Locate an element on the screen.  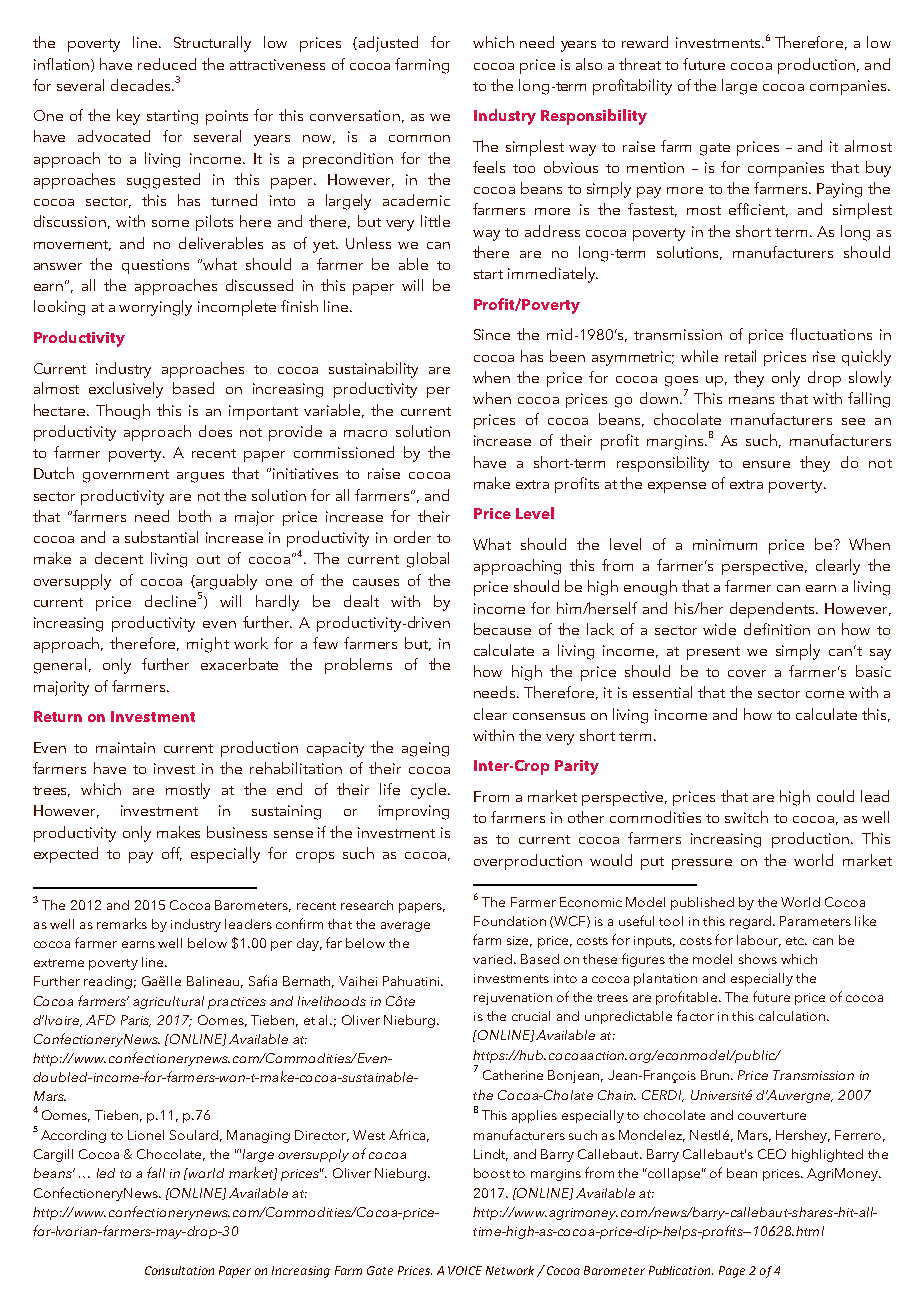
Consultation is located at coordinates (179, 1270).
